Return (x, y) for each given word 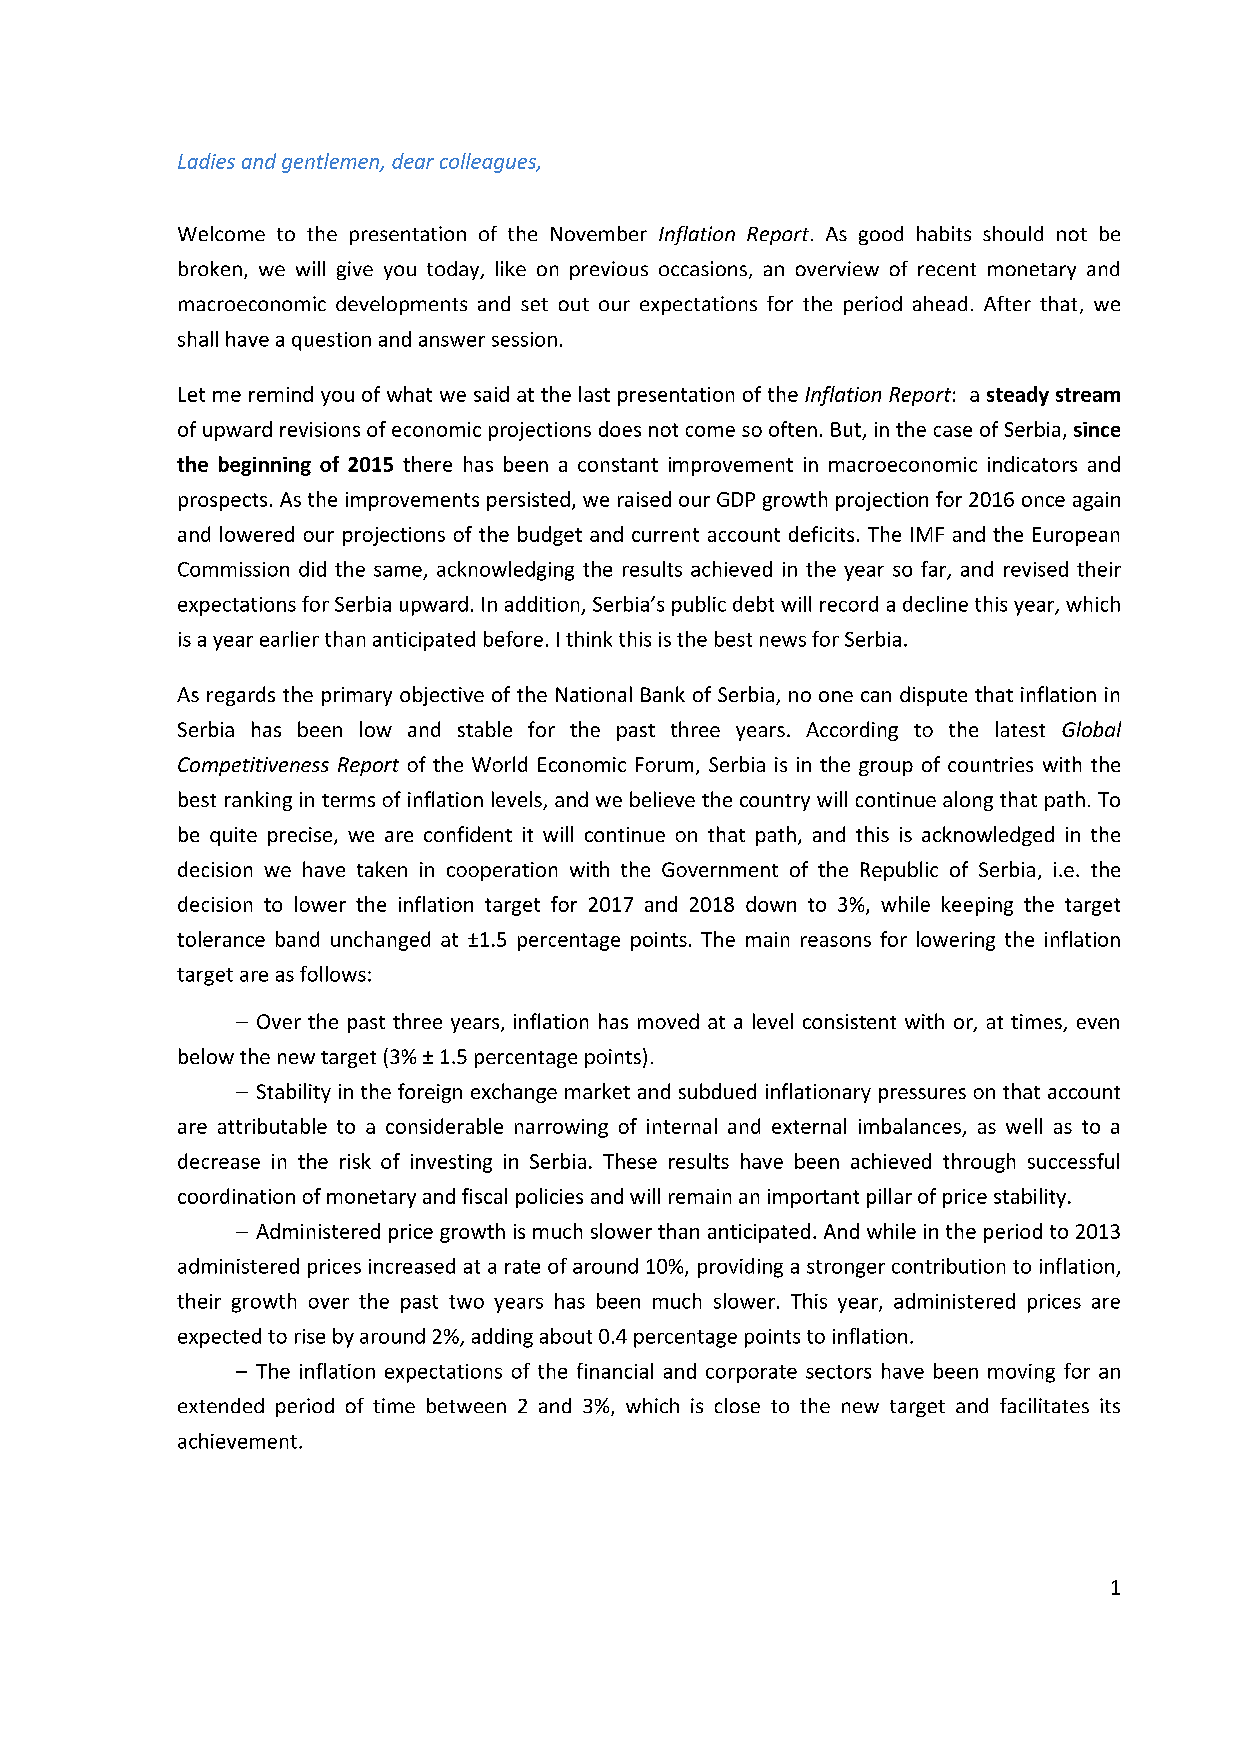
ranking (258, 801)
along (968, 801)
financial (615, 1371)
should (1013, 233)
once (1043, 501)
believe (662, 799)
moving (1021, 1373)
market (597, 1091)
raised (644, 499)
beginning (265, 466)
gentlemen (332, 163)
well (1024, 1126)
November (599, 233)
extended (221, 1405)
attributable (272, 1126)
